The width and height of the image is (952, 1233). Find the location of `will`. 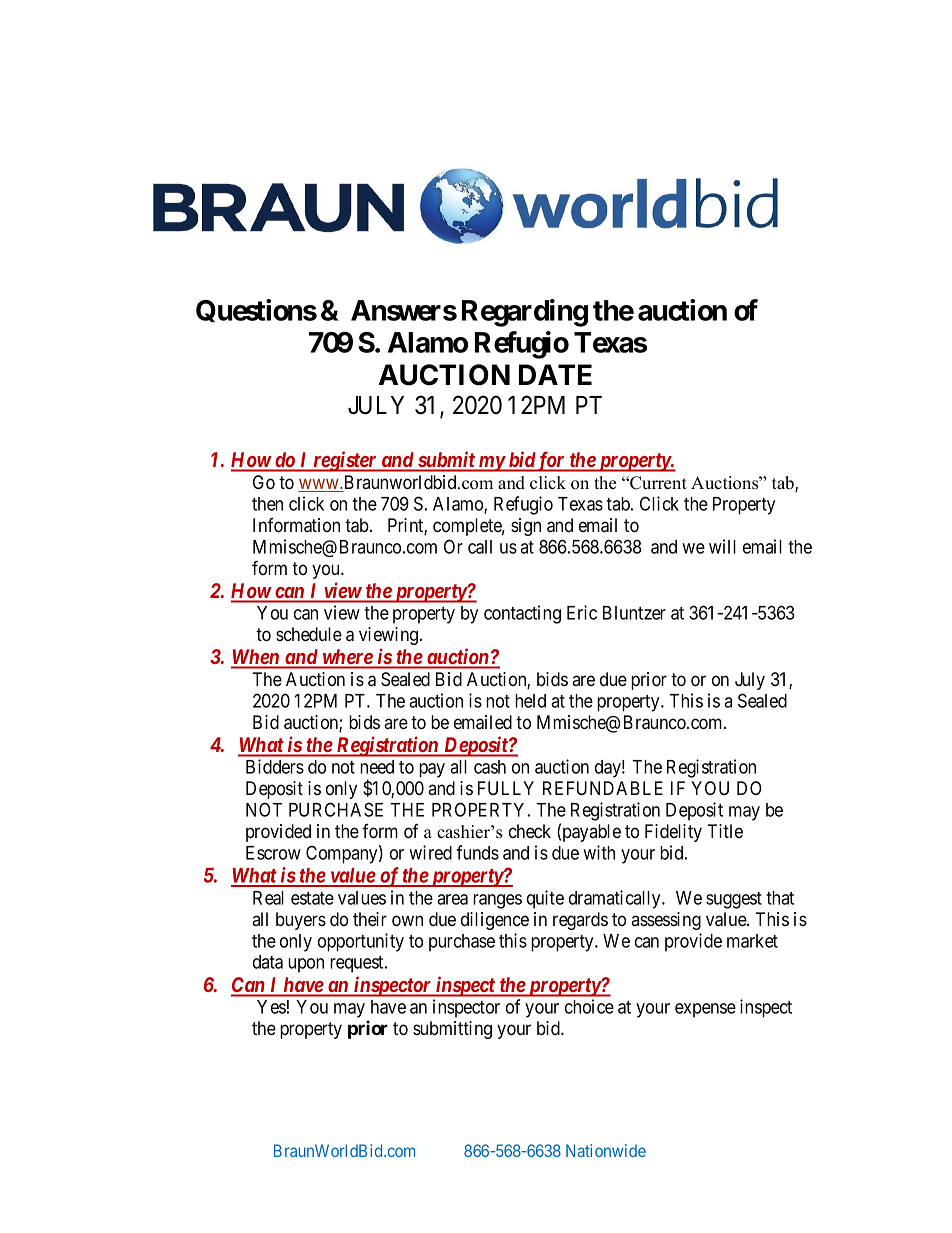

will is located at coordinates (722, 546).
